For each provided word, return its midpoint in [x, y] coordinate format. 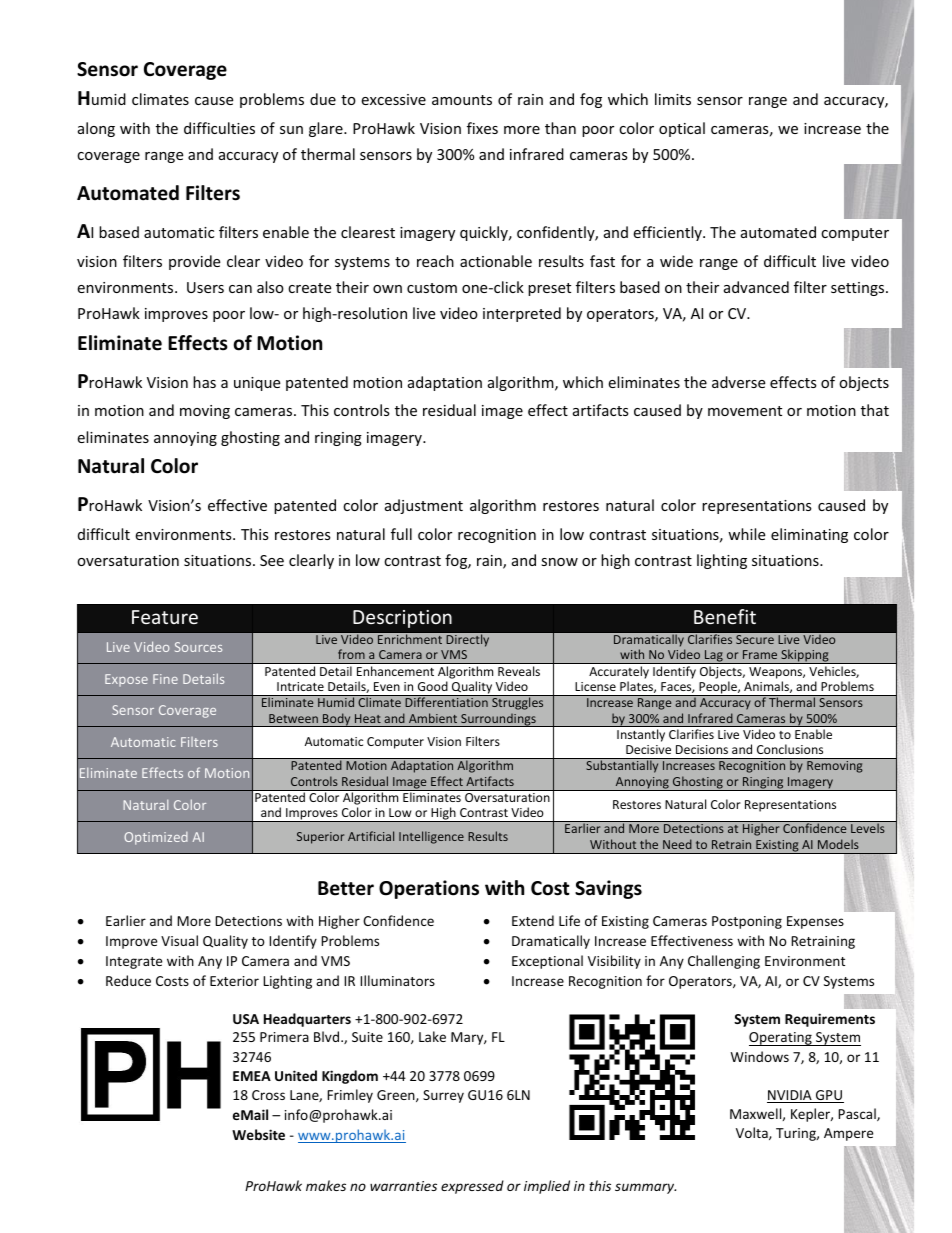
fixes [482, 128]
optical [682, 129]
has [204, 382]
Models [838, 844]
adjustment [424, 506]
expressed [472, 1187]
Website [258, 1134]
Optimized [156, 838]
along [96, 129]
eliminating [809, 535]
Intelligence [431, 837]
